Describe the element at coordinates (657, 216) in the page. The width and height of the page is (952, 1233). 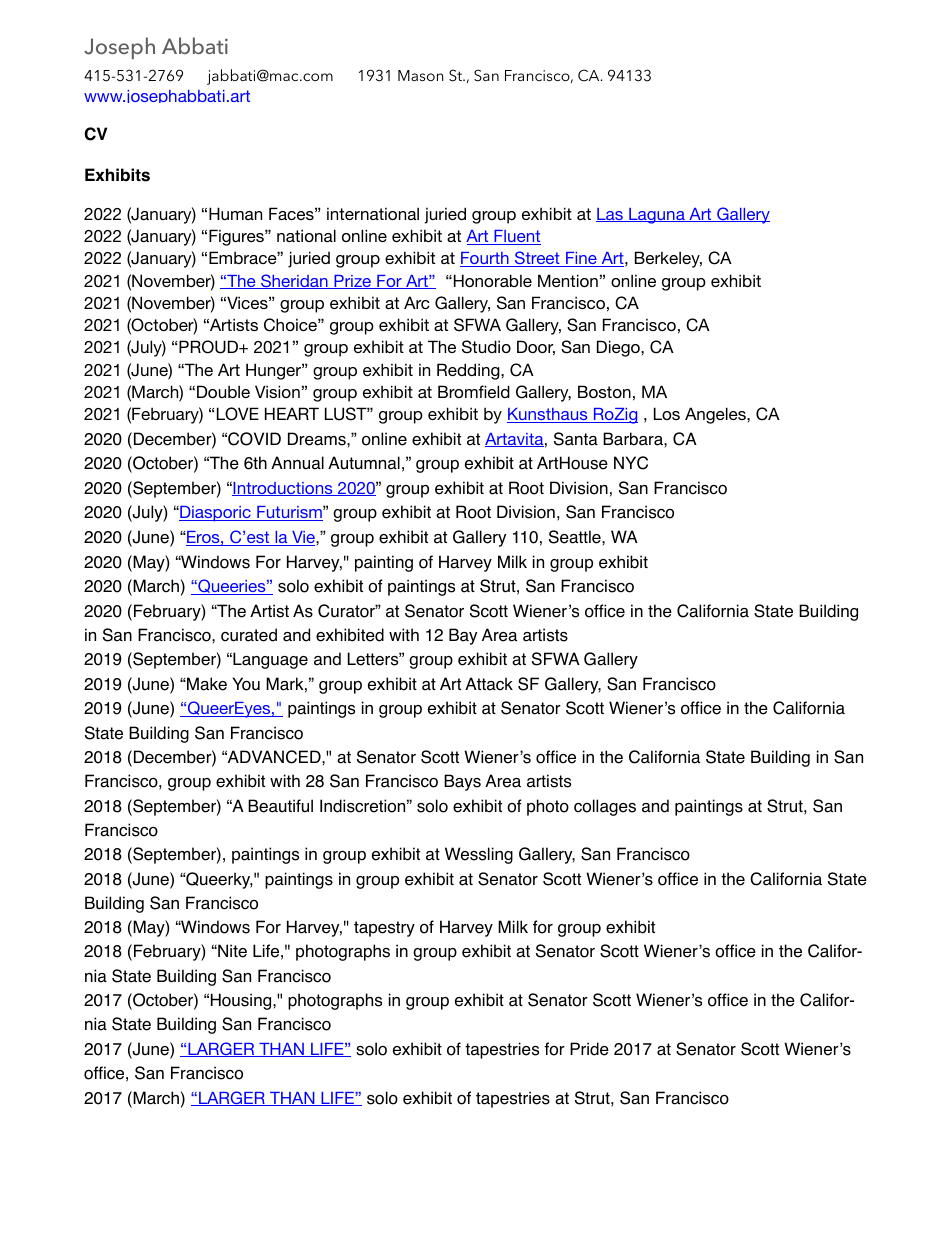
I see `Laguna` at that location.
